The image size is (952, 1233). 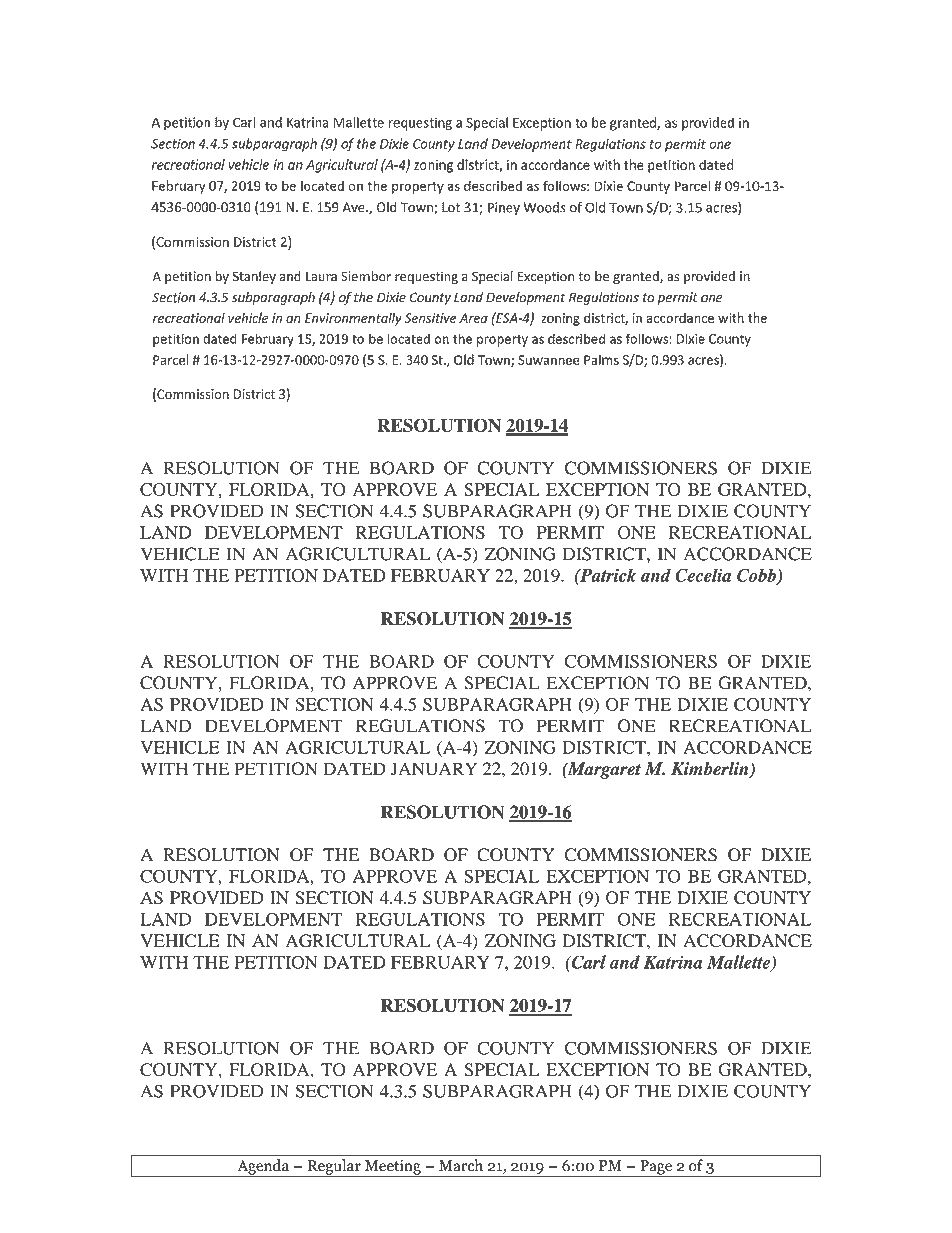 I want to click on JANUARY, so click(x=434, y=769).
